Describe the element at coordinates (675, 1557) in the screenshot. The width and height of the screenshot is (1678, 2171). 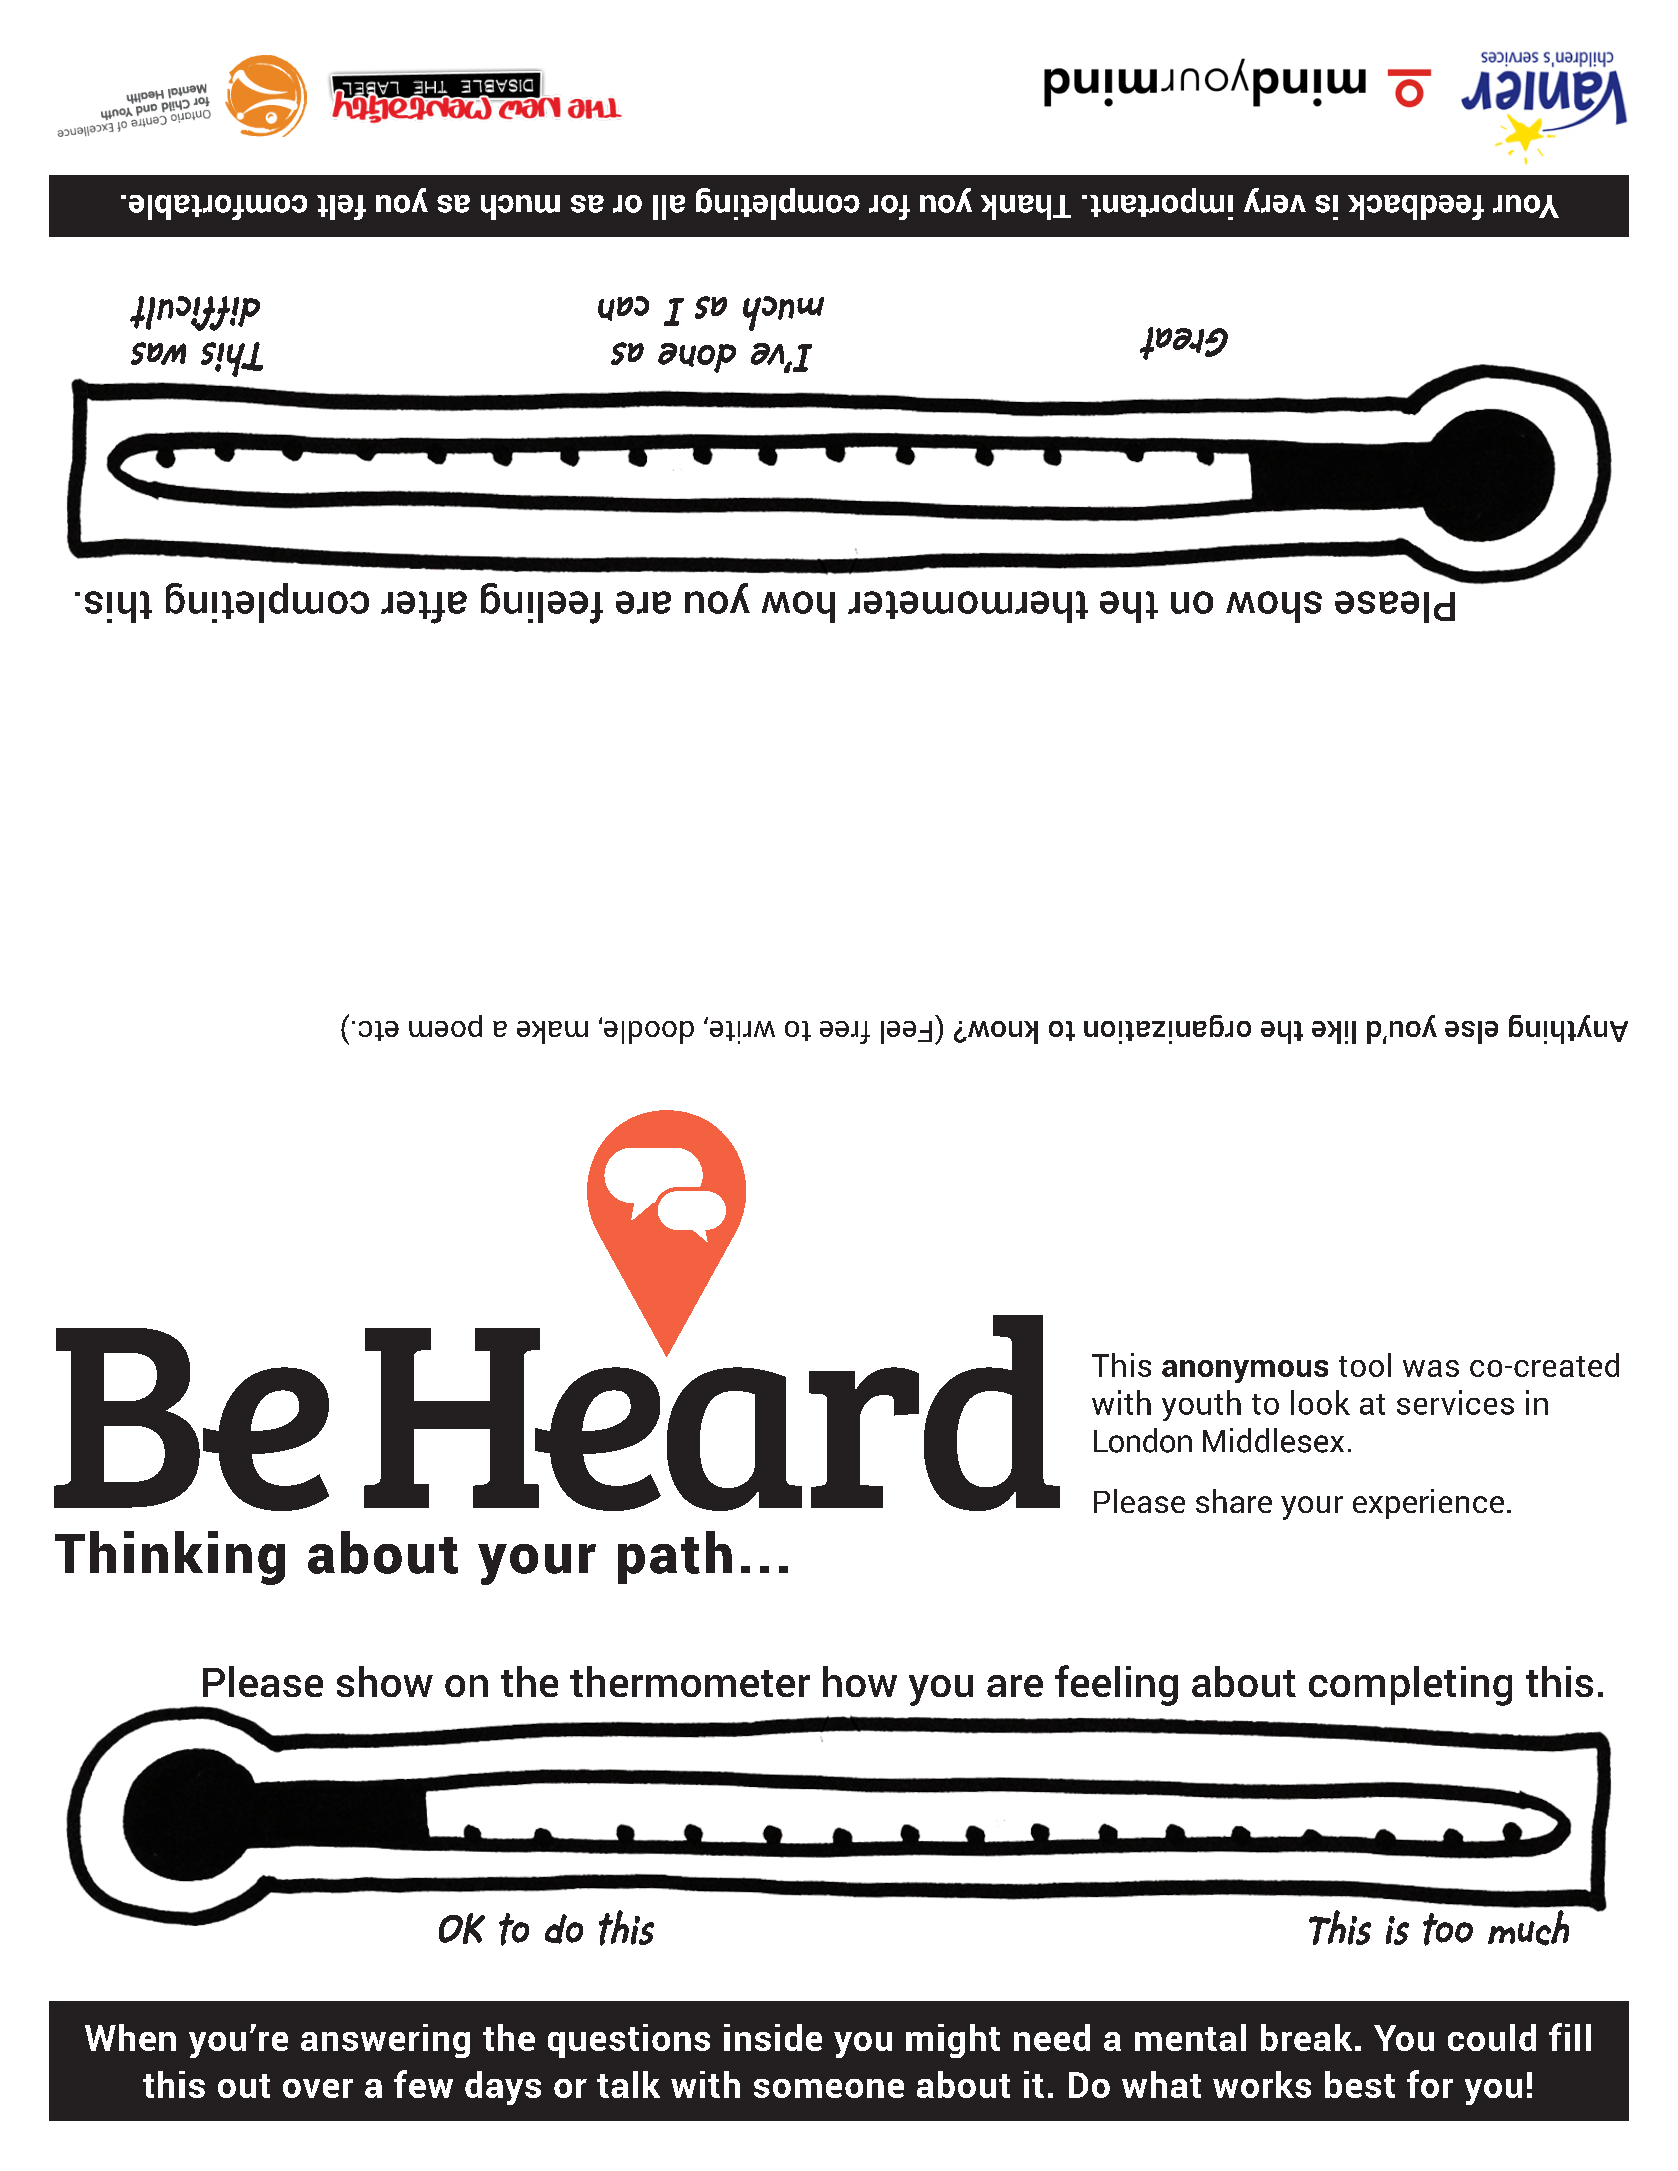
I see `path` at that location.
